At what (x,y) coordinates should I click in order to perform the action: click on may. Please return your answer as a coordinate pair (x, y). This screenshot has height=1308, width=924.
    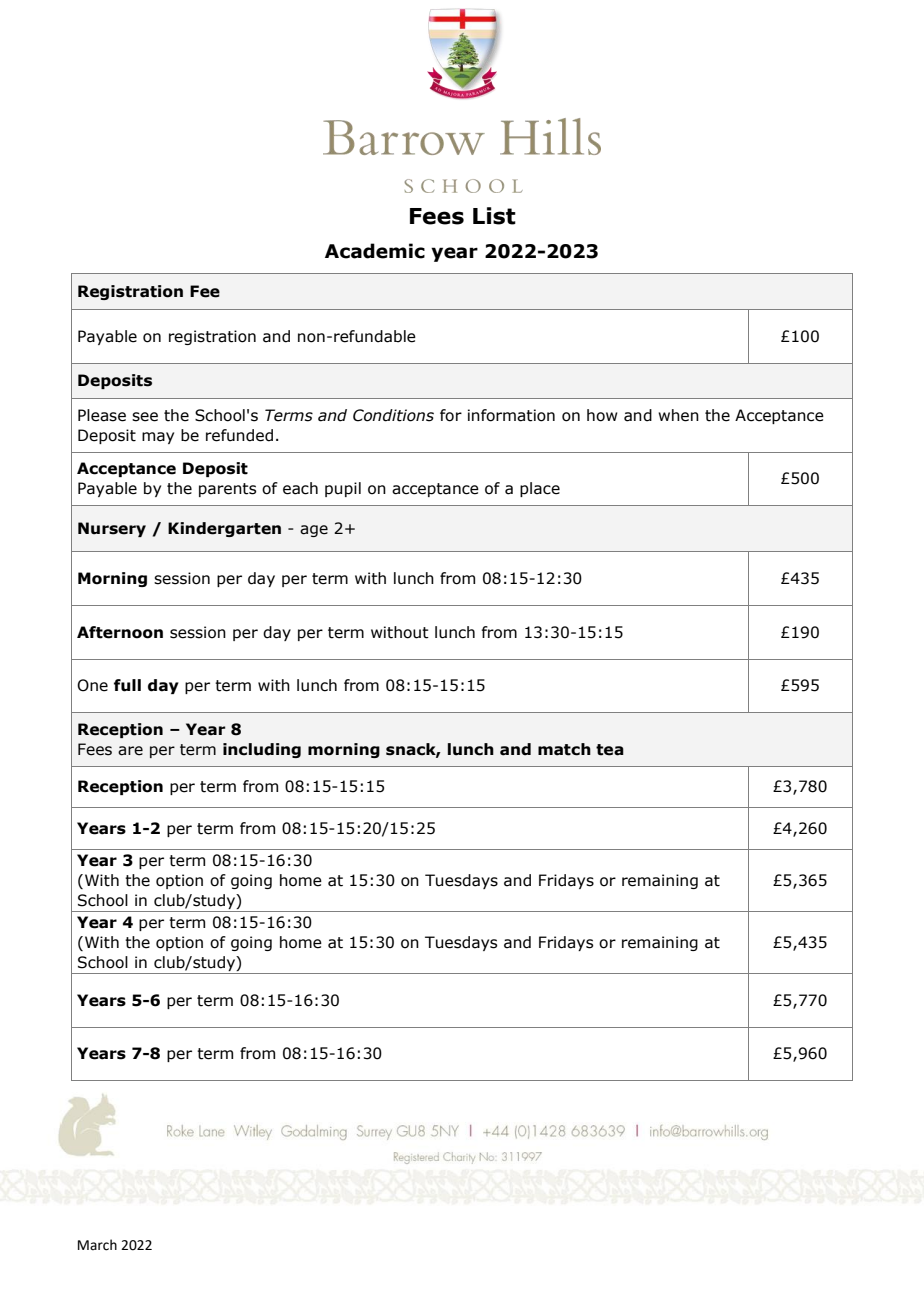
    Looking at the image, I should click on (158, 438).
